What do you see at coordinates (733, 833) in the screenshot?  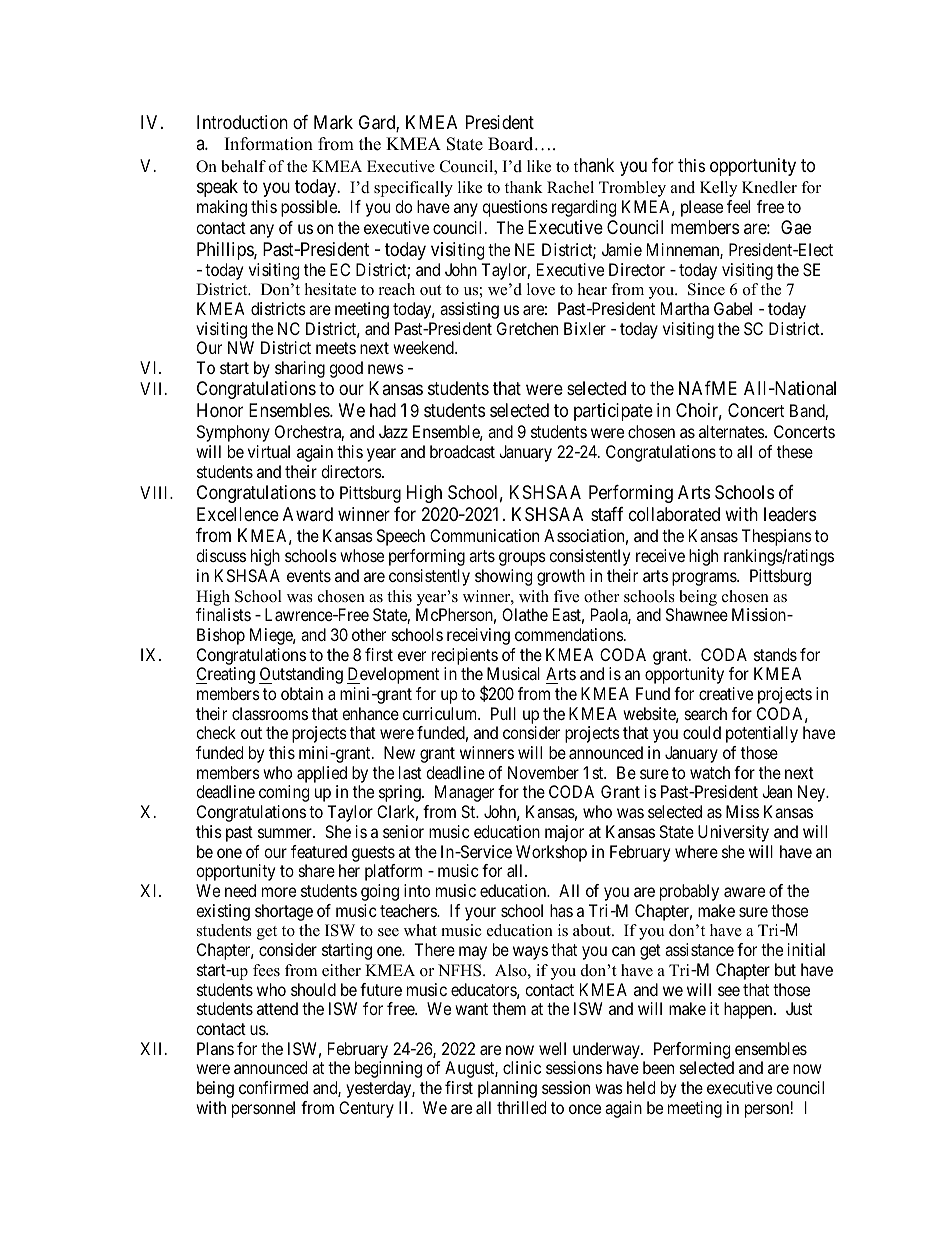 I see `University` at bounding box center [733, 833].
